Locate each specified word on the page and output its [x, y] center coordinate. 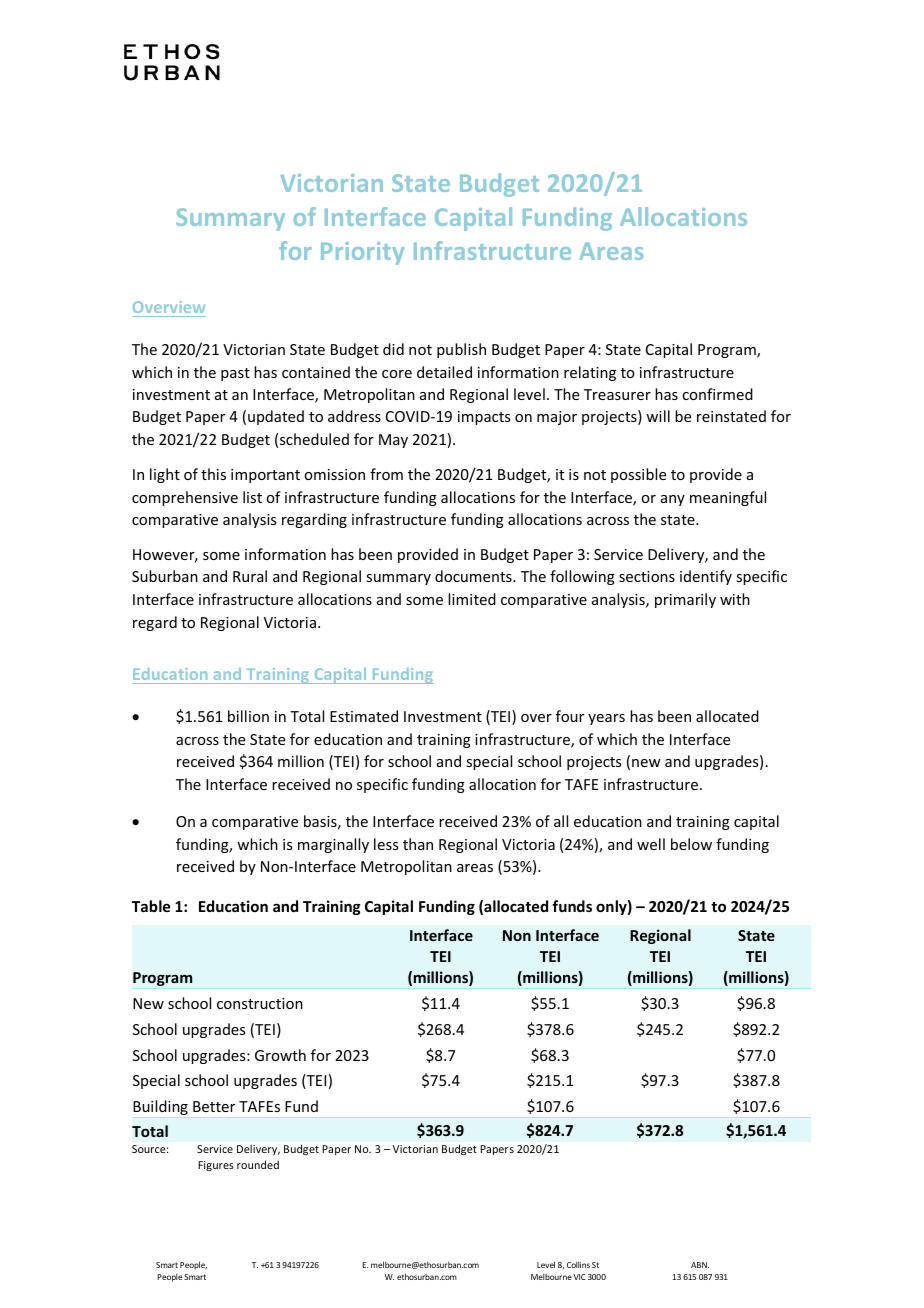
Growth [280, 1055]
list [252, 497]
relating [590, 373]
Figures [216, 1166]
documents [474, 576]
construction [260, 1003]
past [235, 374]
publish [461, 350]
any [673, 500]
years [606, 719]
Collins [578, 1265]
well [651, 844]
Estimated [364, 716]
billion [248, 716]
